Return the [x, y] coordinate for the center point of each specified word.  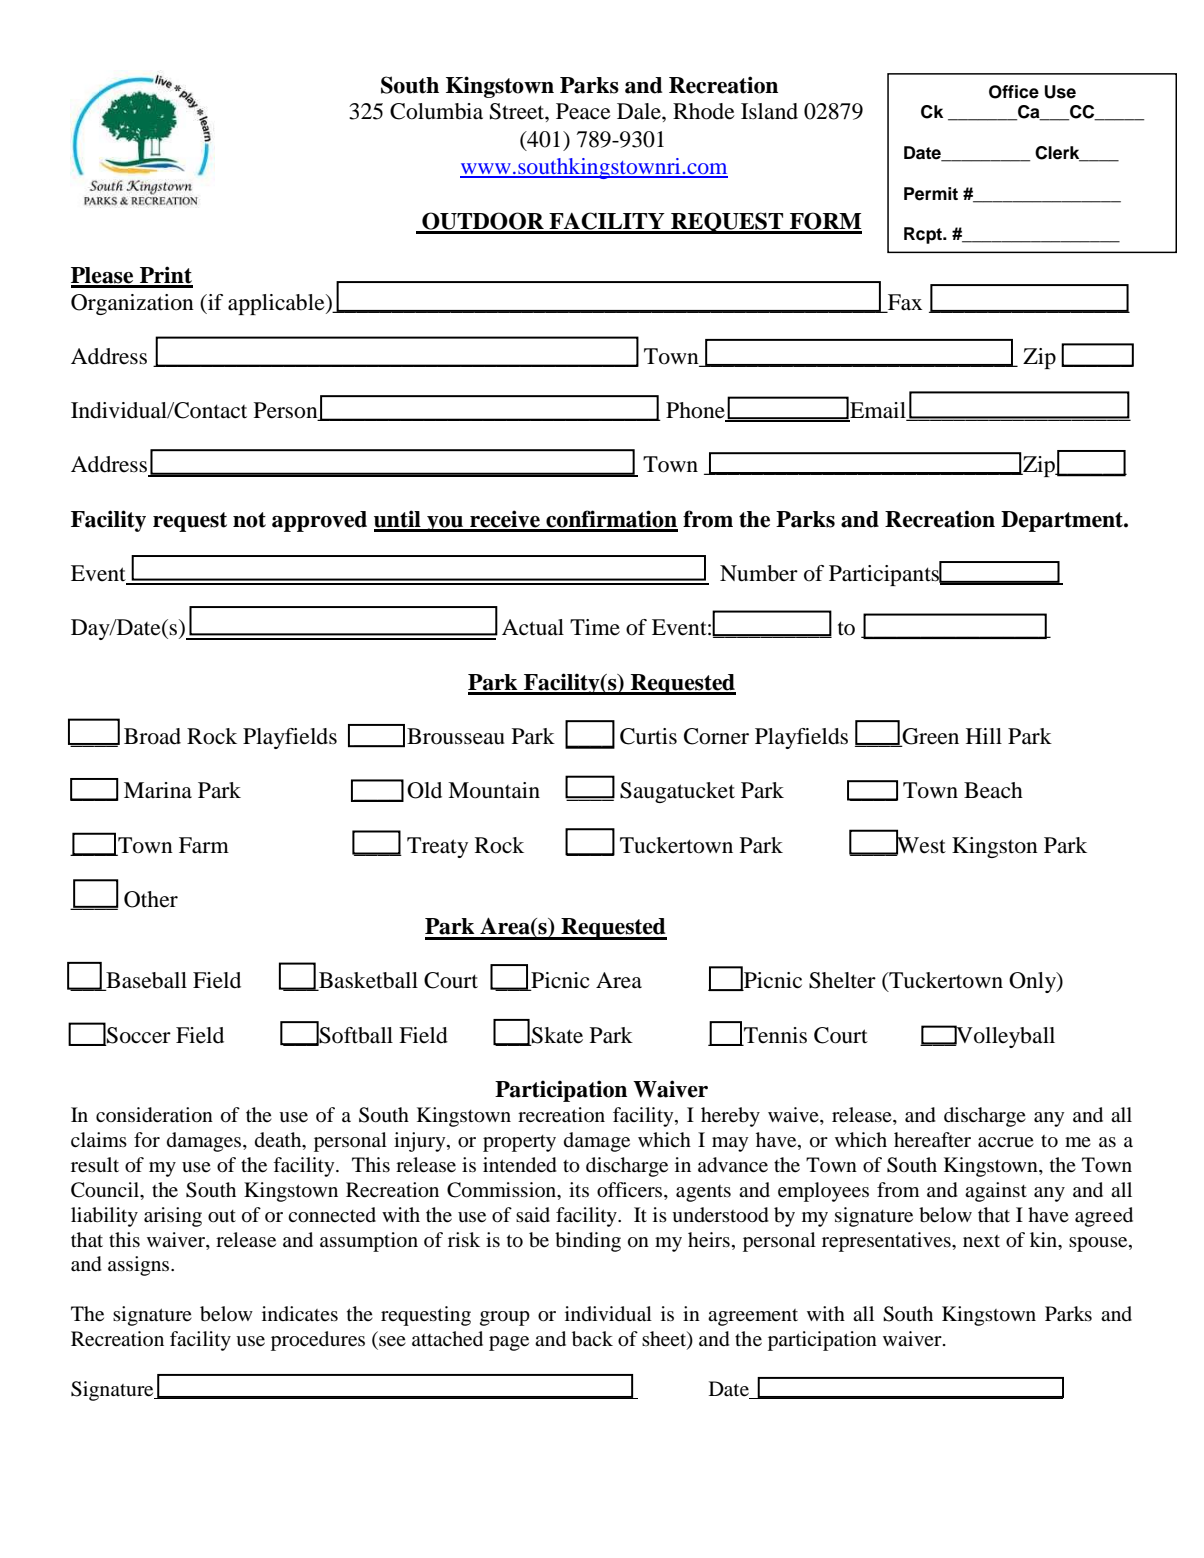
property [519, 1143]
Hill [984, 736]
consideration [154, 1115]
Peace [583, 111]
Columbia [436, 111]
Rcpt [924, 235]
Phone [696, 411]
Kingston [995, 847]
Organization [132, 304]
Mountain [494, 790]
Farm [204, 845]
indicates [300, 1313]
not [249, 520]
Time [595, 627]
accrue [1006, 1142]
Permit [931, 194]
